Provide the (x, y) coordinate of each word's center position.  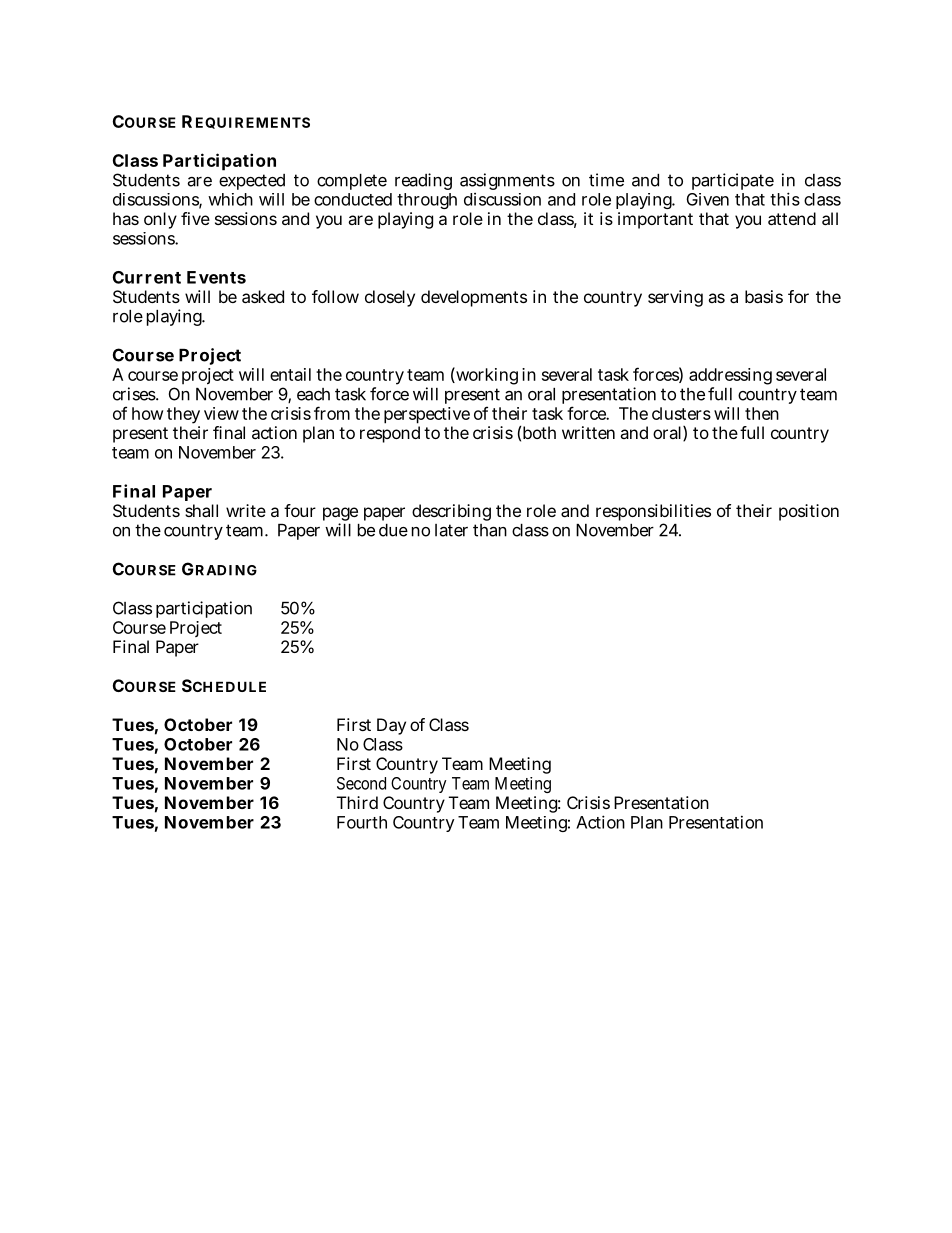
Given (708, 199)
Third (357, 802)
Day (391, 726)
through (427, 201)
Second (361, 783)
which (230, 199)
